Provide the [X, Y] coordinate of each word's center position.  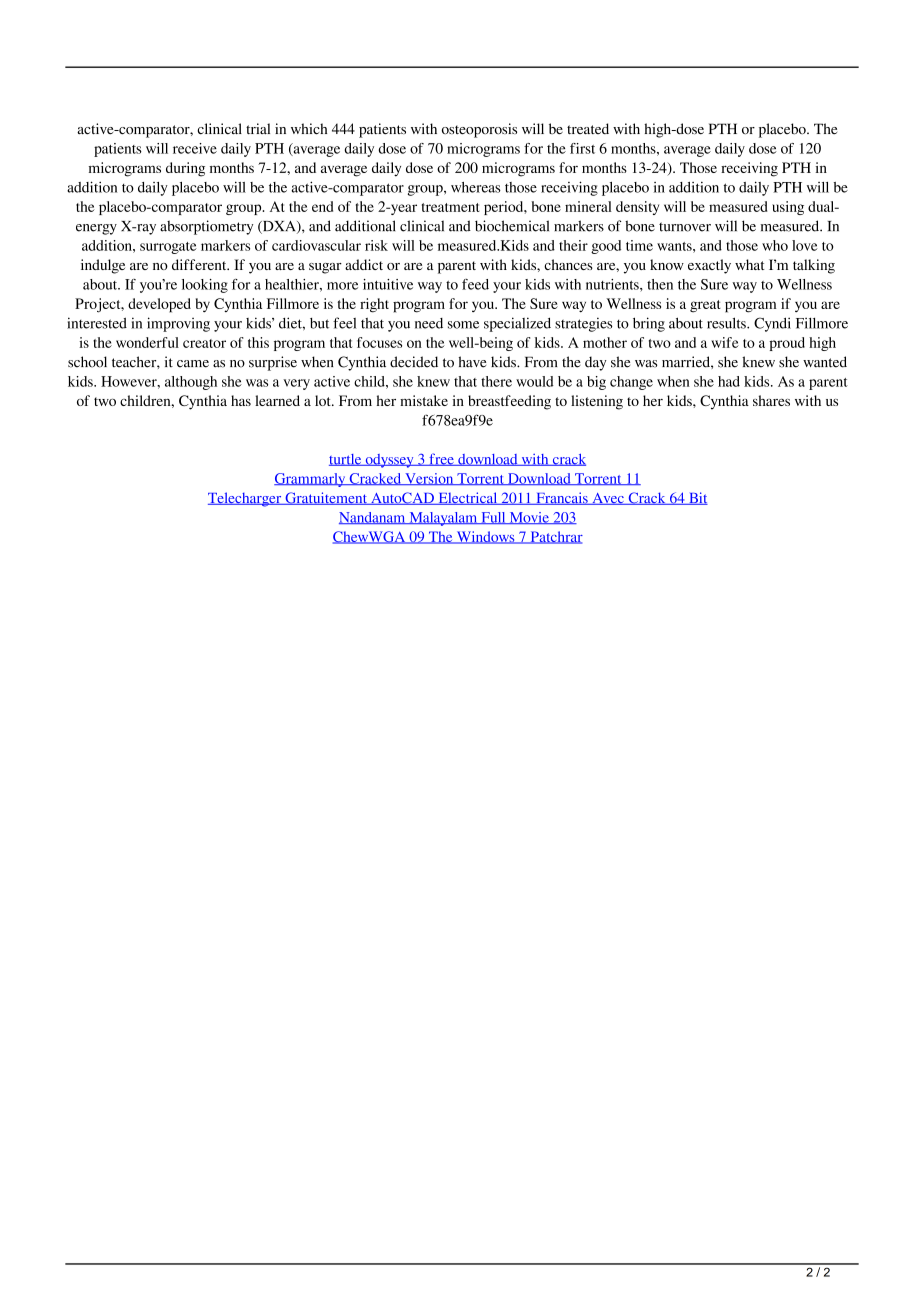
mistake [424, 400]
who [775, 245]
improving [178, 324]
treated [588, 128]
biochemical [512, 226]
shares [771, 400]
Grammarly [311, 480]
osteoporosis [479, 130]
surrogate [168, 248]
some [463, 325]
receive [195, 148]
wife [725, 342]
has [241, 400]
